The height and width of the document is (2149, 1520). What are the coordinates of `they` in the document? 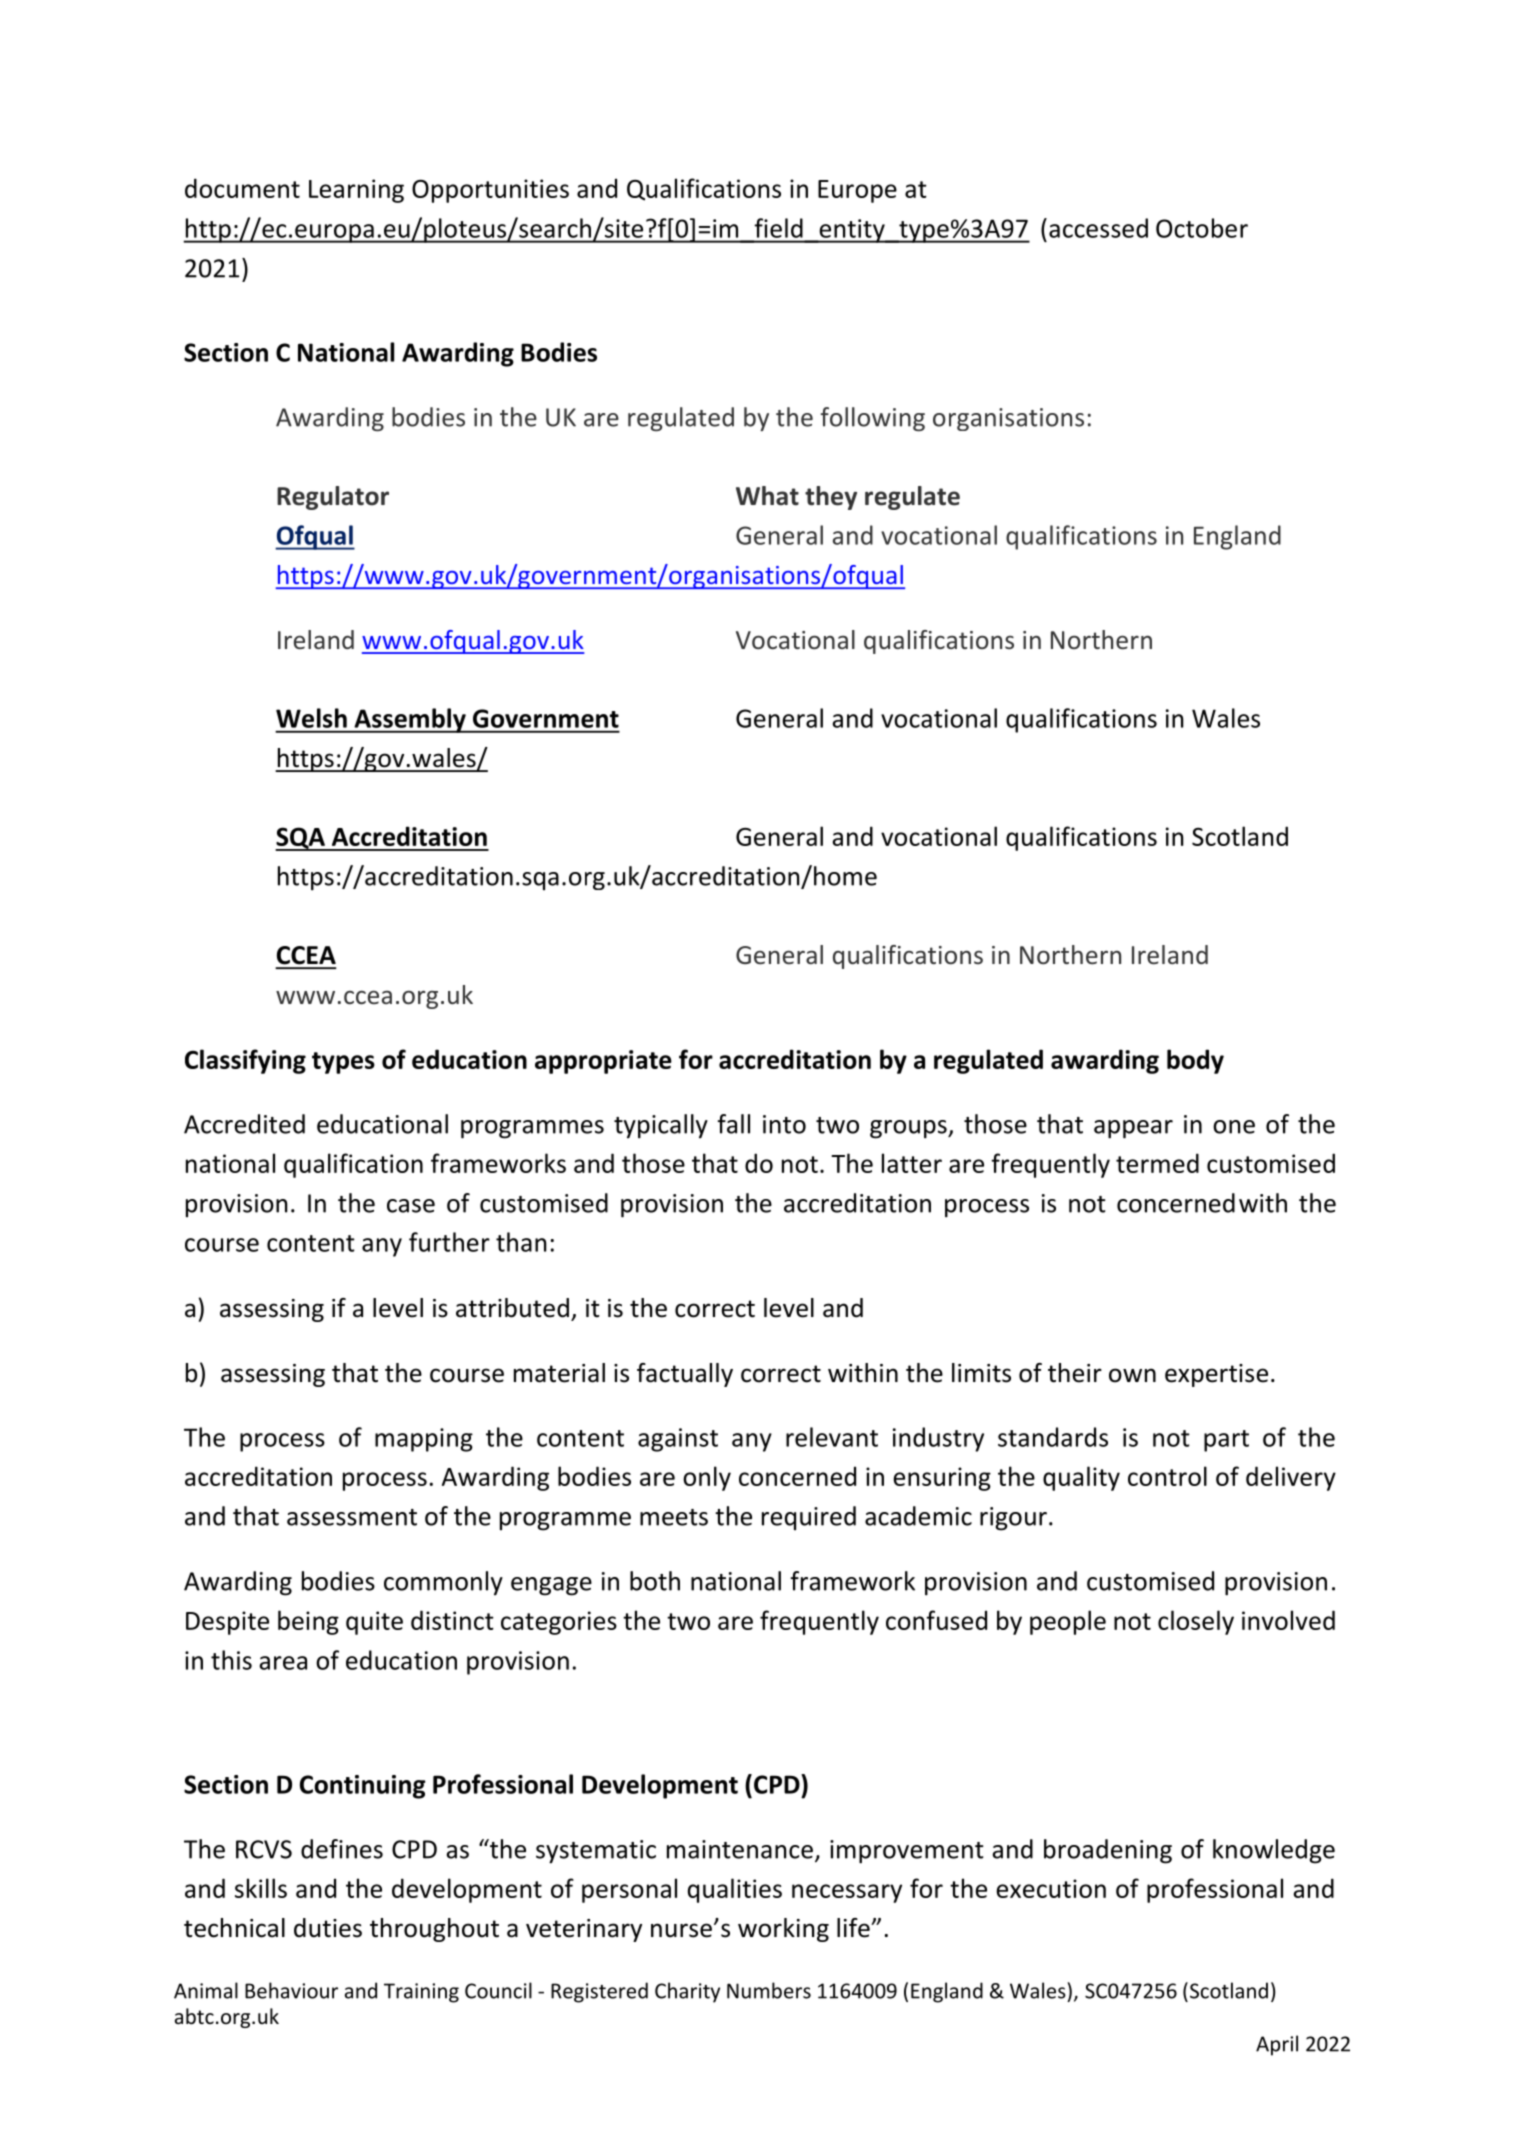 It's located at (831, 498).
